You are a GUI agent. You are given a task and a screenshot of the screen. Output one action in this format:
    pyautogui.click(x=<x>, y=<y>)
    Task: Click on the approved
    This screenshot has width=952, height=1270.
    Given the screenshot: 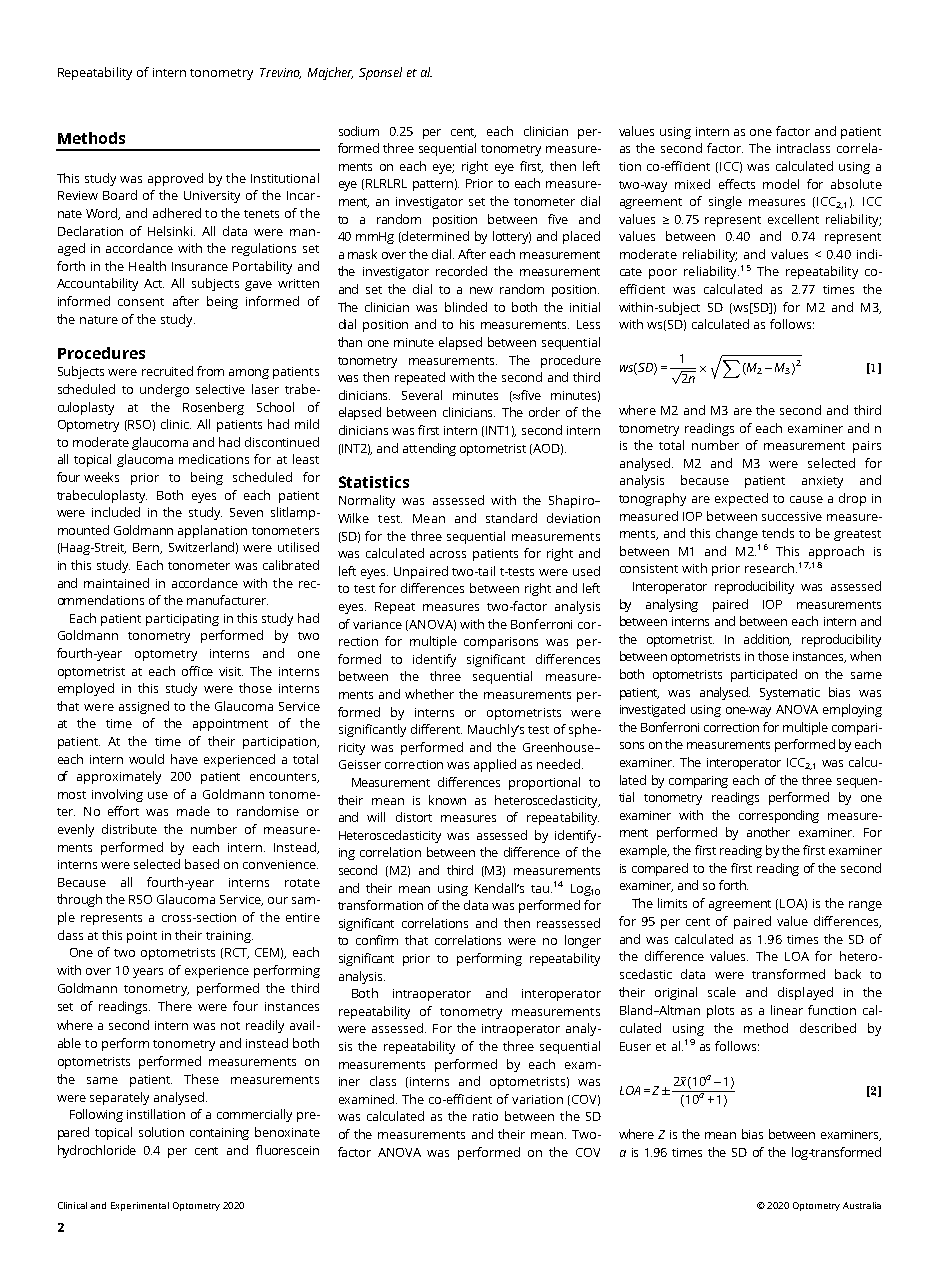 What is the action you would take?
    pyautogui.click(x=175, y=179)
